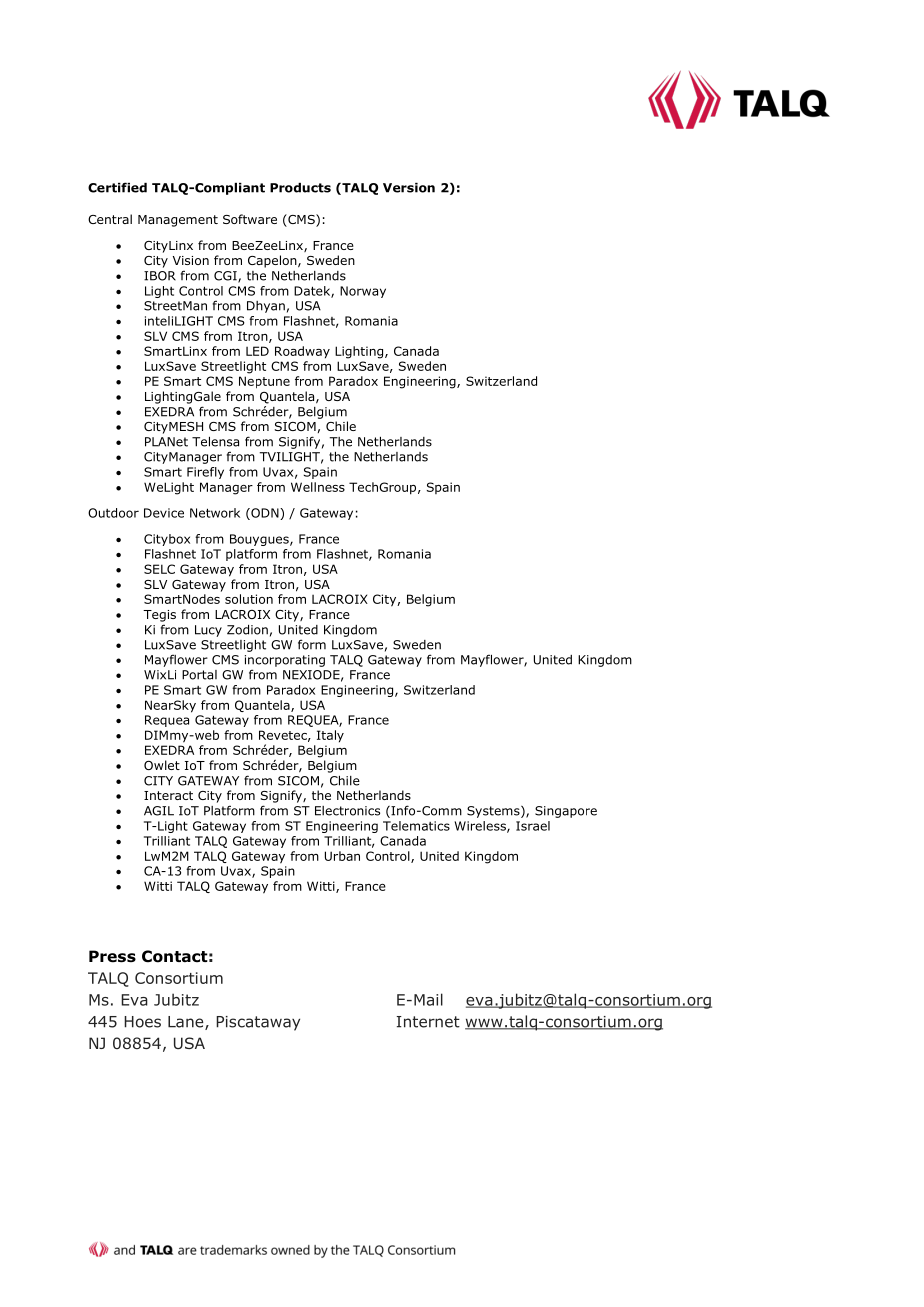 Image resolution: width=924 pixels, height=1307 pixels. Describe the element at coordinates (142, 1022) in the document. I see `Hoes` at that location.
